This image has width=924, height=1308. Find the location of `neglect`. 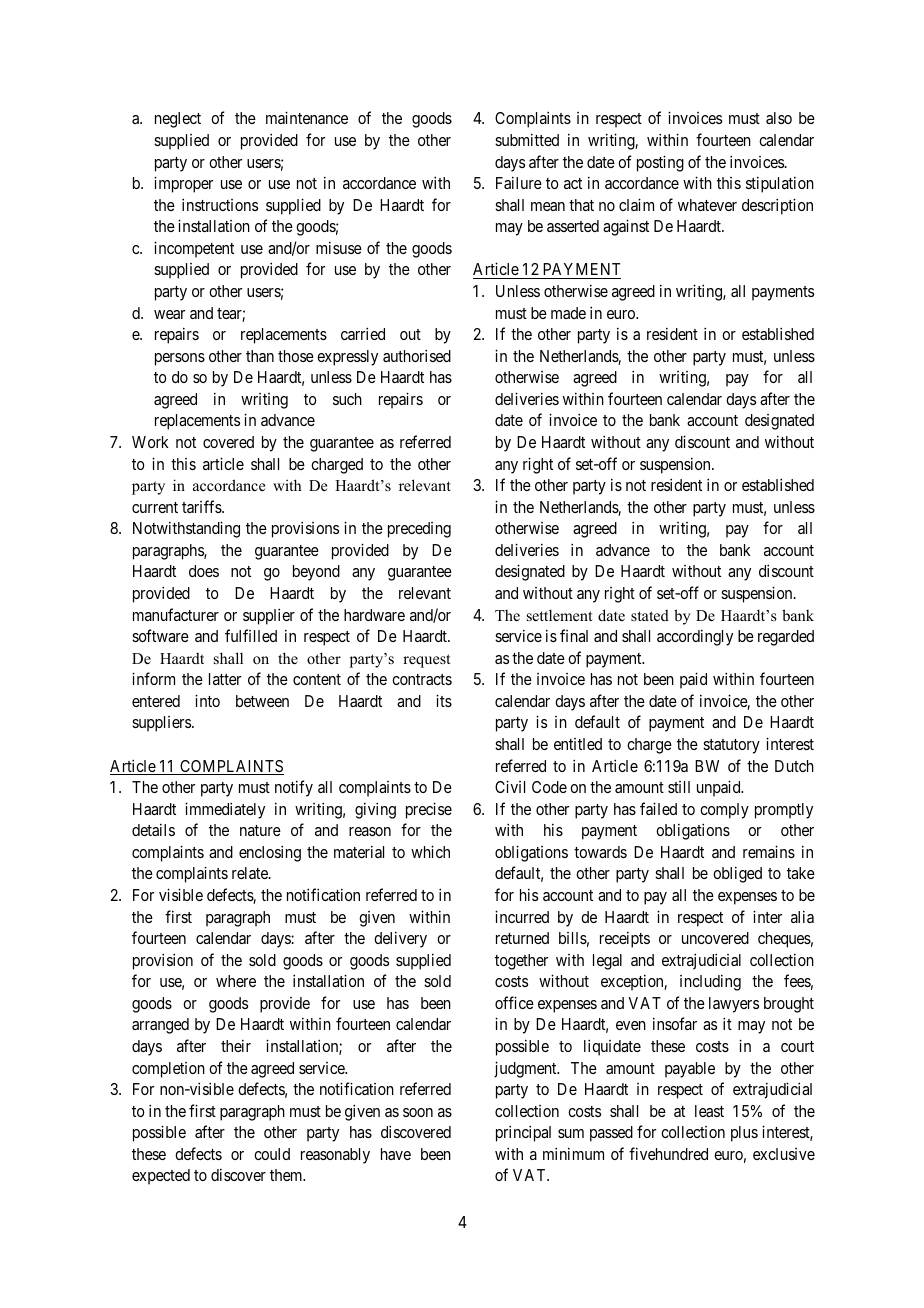

neglect is located at coordinates (178, 120).
